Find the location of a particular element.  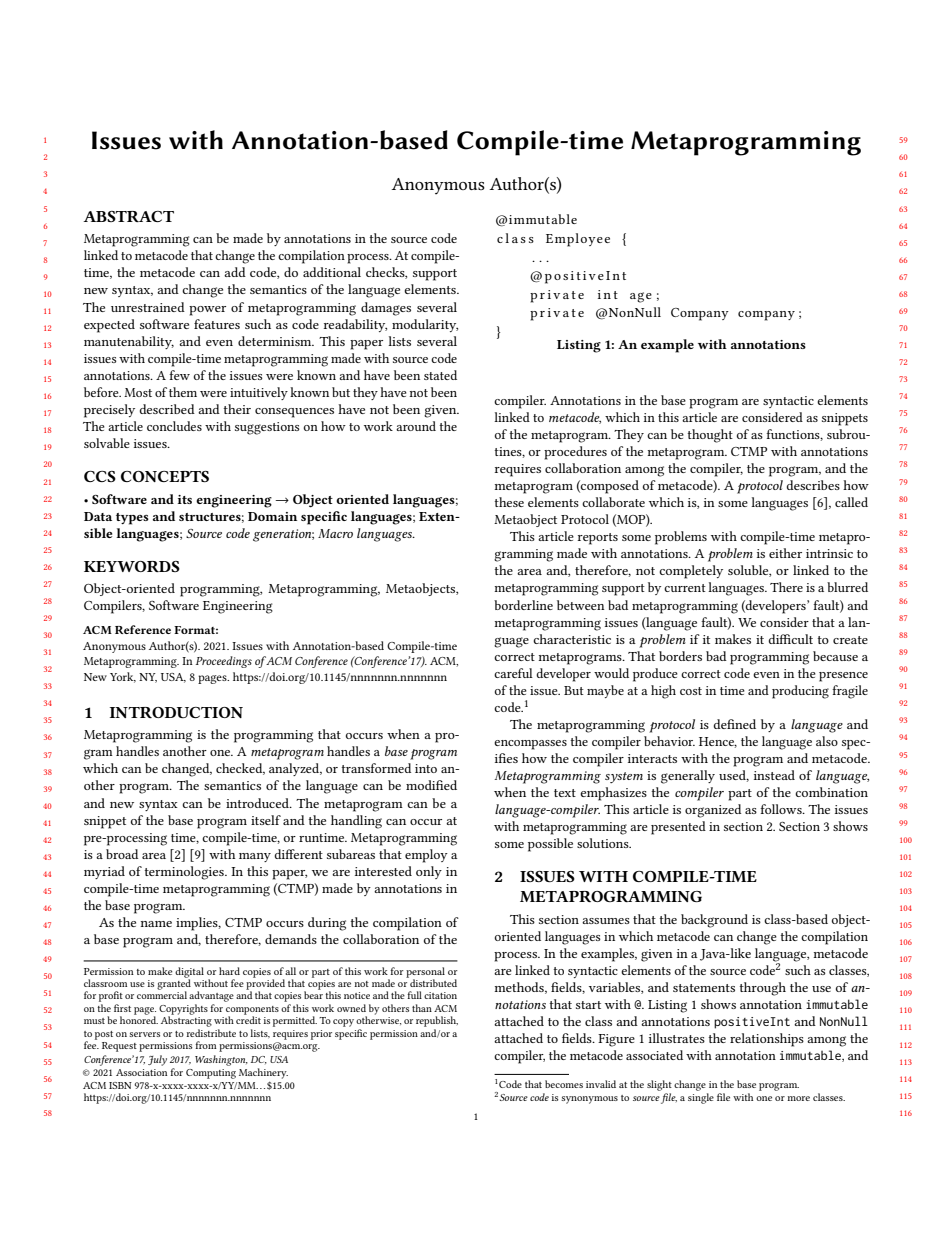

Computing is located at coordinates (211, 1074).
